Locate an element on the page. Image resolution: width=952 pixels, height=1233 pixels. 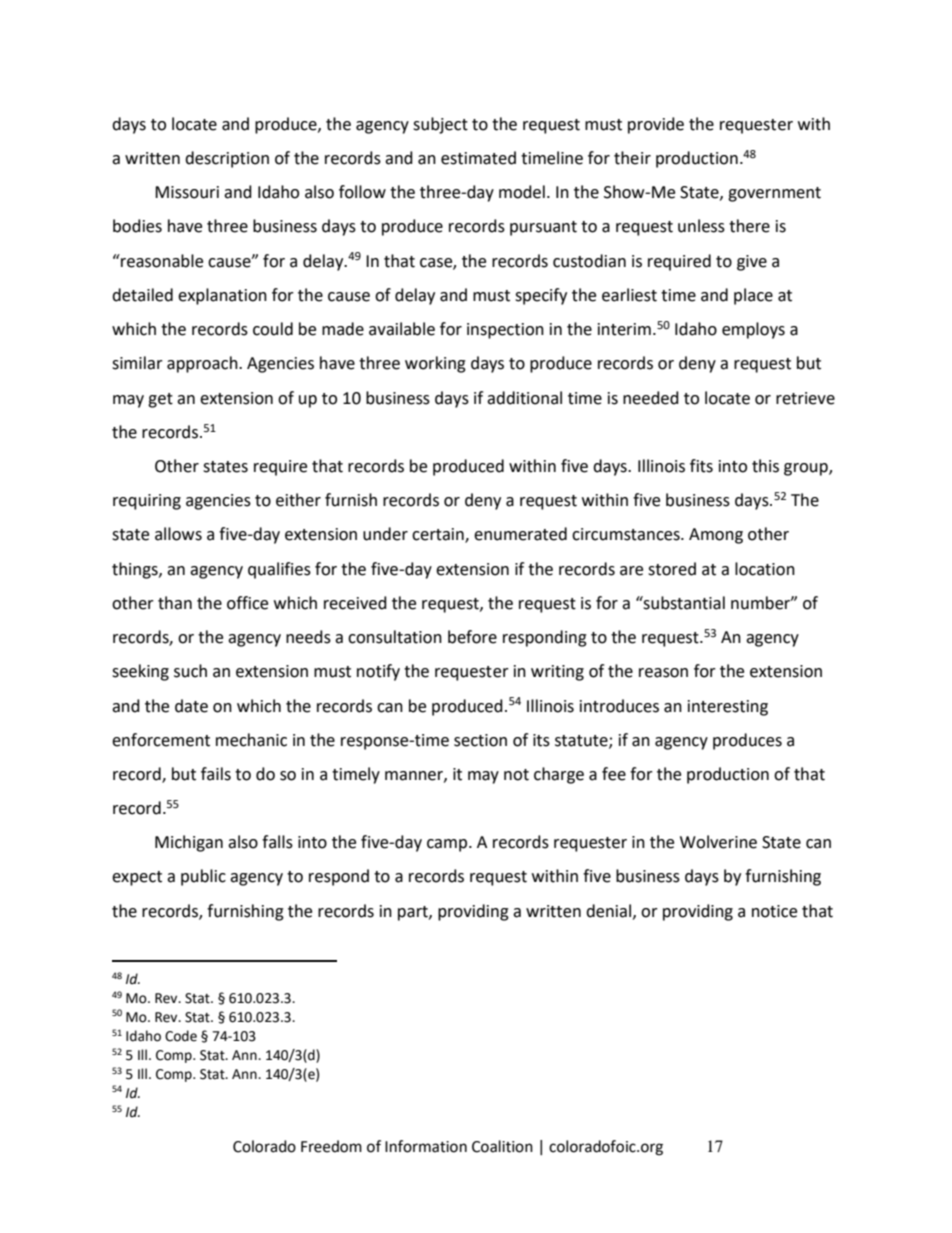
government is located at coordinates (774, 194).
